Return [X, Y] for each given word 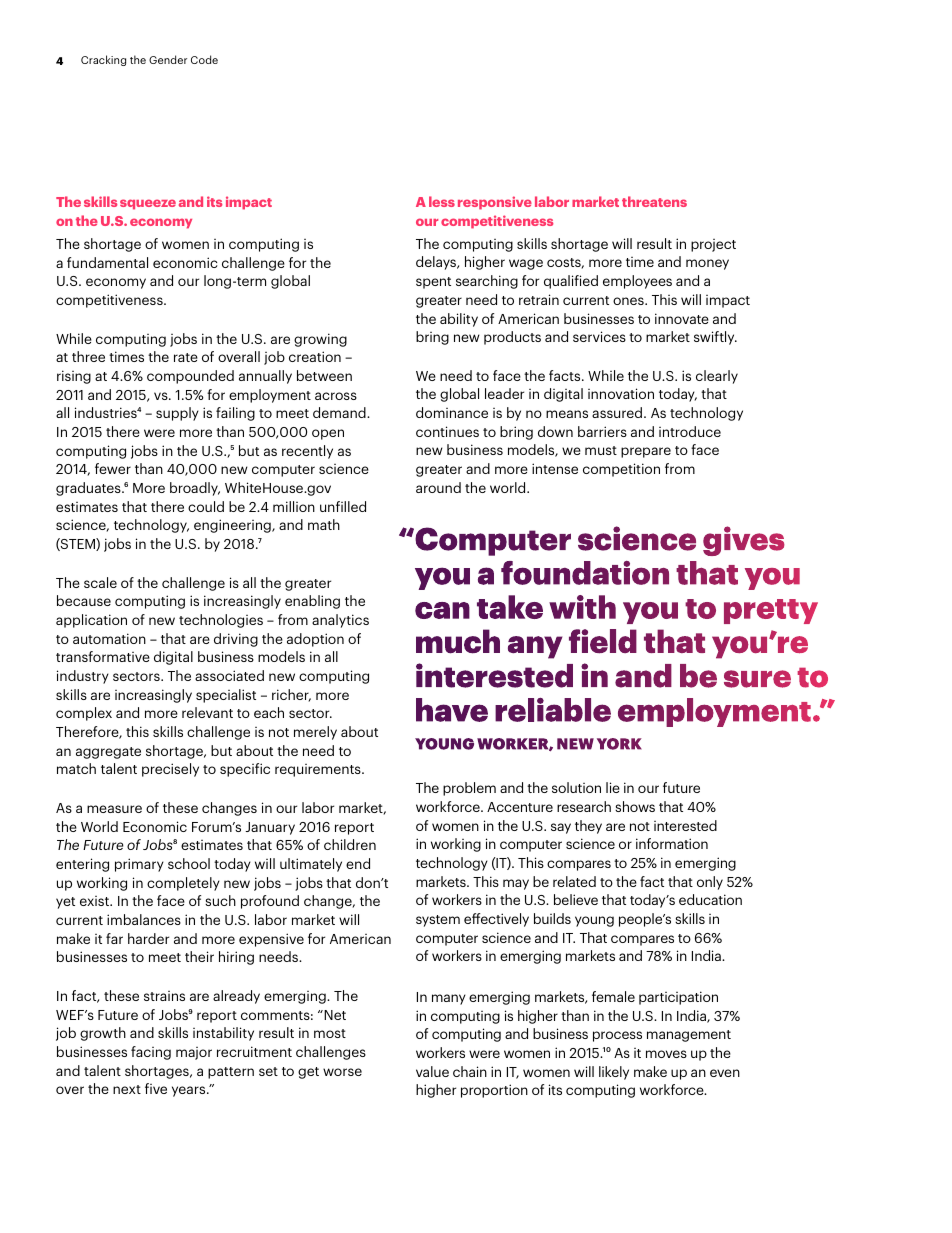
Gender [168, 59]
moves [666, 1054]
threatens [654, 201]
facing [151, 1053]
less [442, 201]
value [432, 1071]
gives [744, 541]
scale [100, 582]
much [458, 641]
